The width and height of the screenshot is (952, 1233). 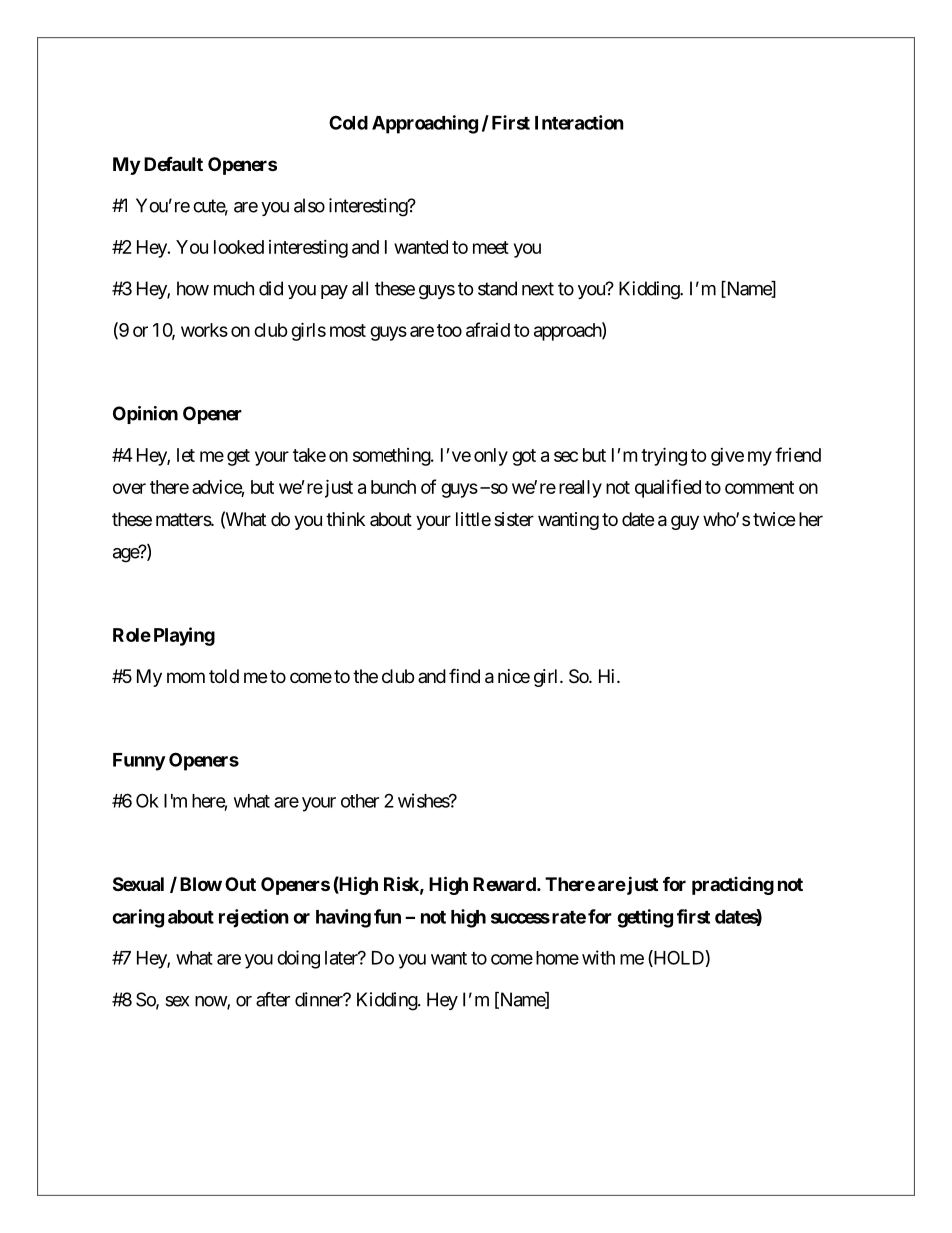 What do you see at coordinates (557, 958) in the screenshot?
I see `home` at bounding box center [557, 958].
